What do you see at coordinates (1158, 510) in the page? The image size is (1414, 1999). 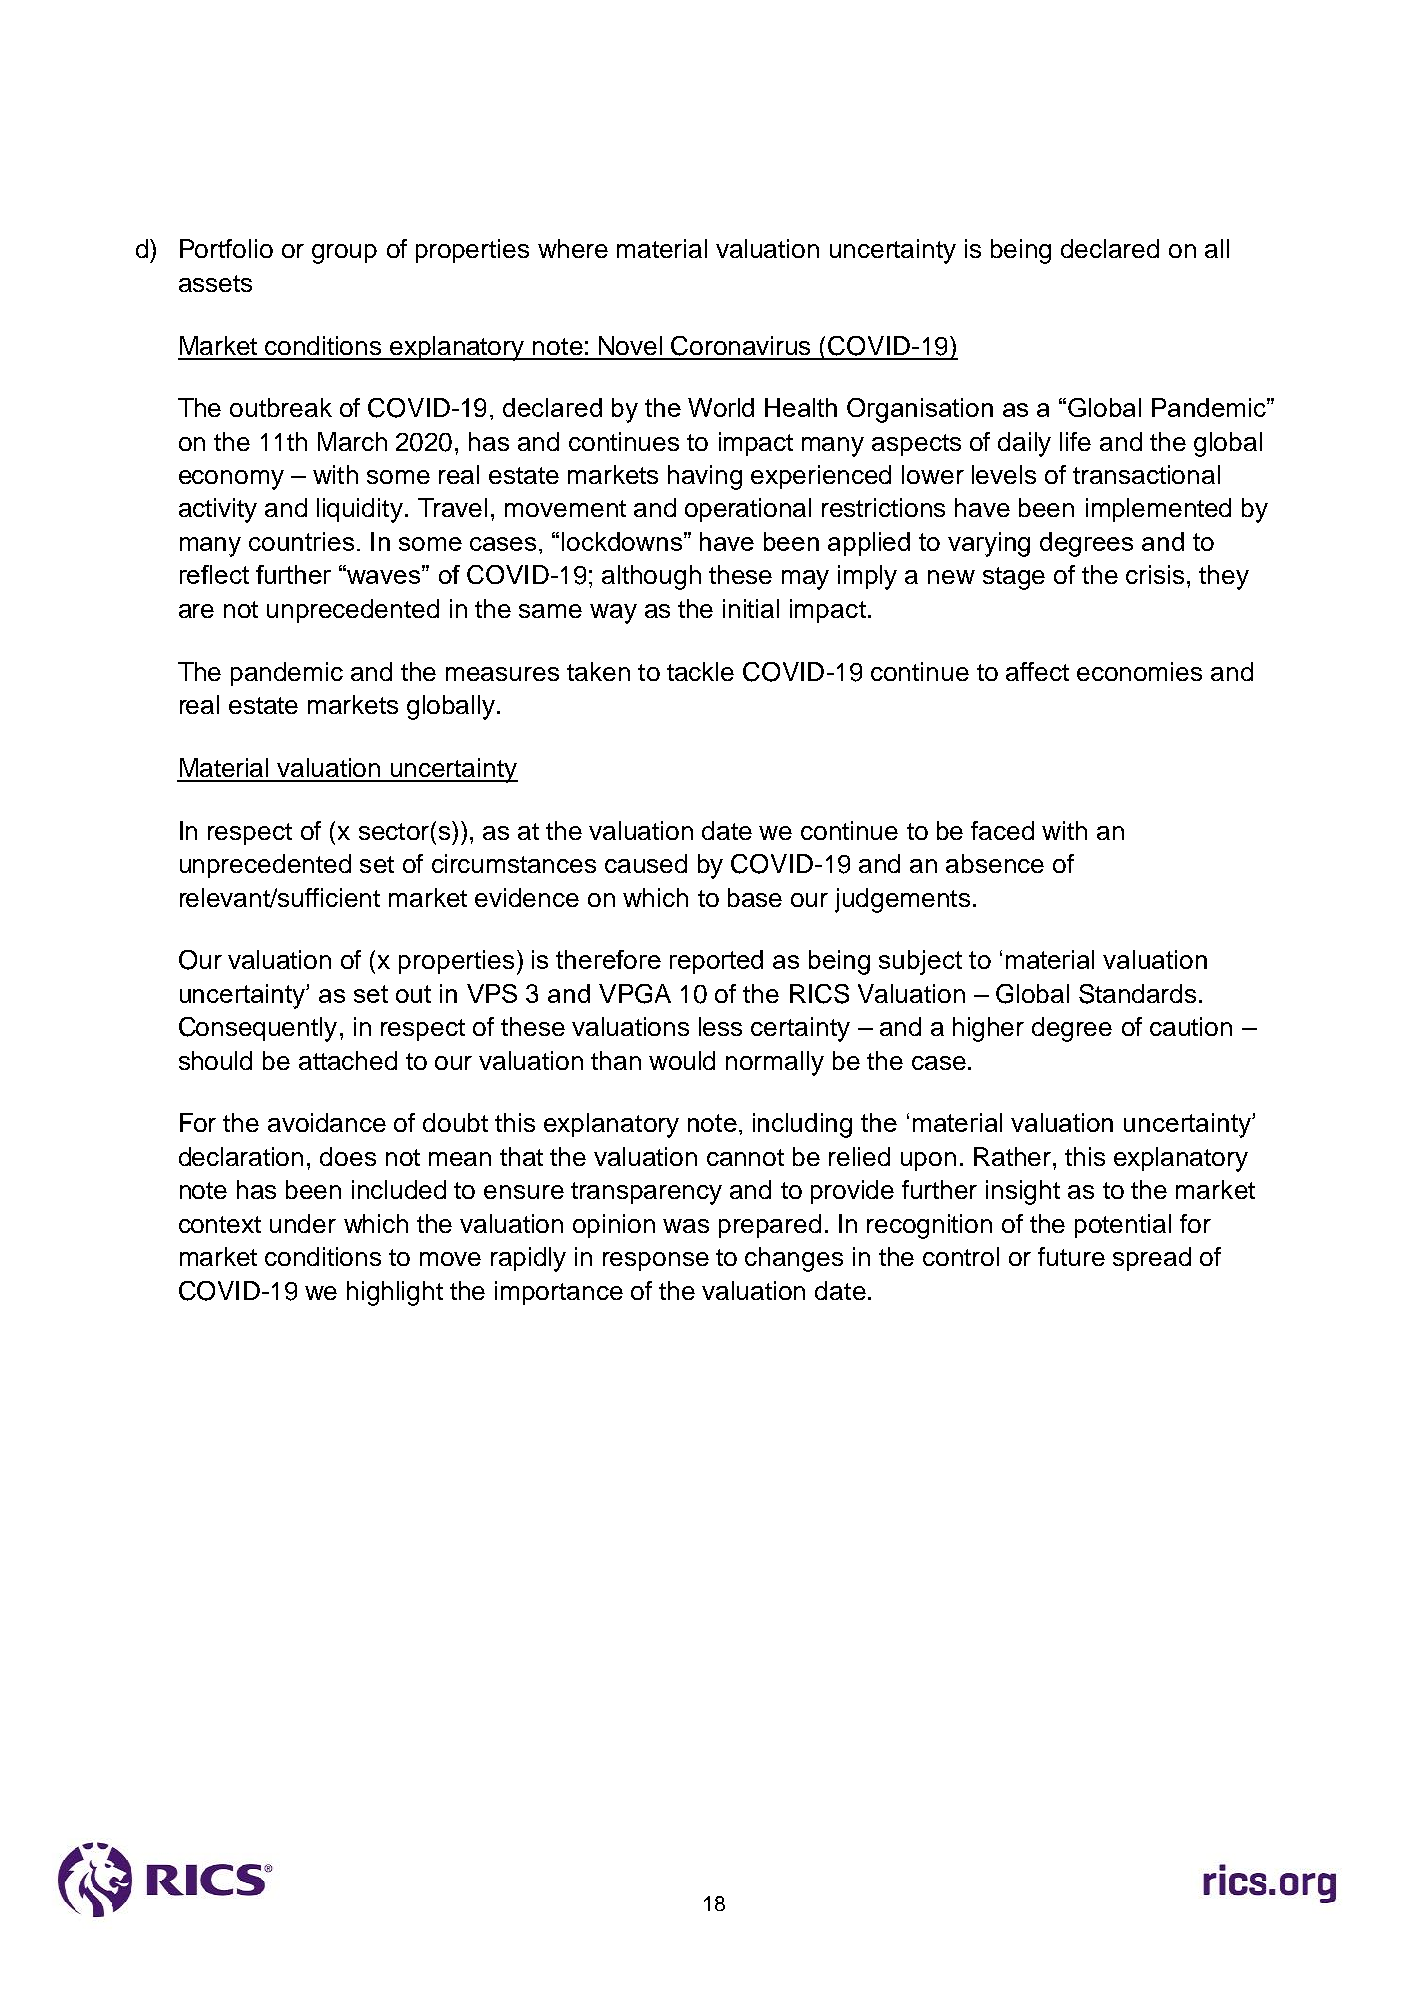 I see `implemented` at bounding box center [1158, 510].
